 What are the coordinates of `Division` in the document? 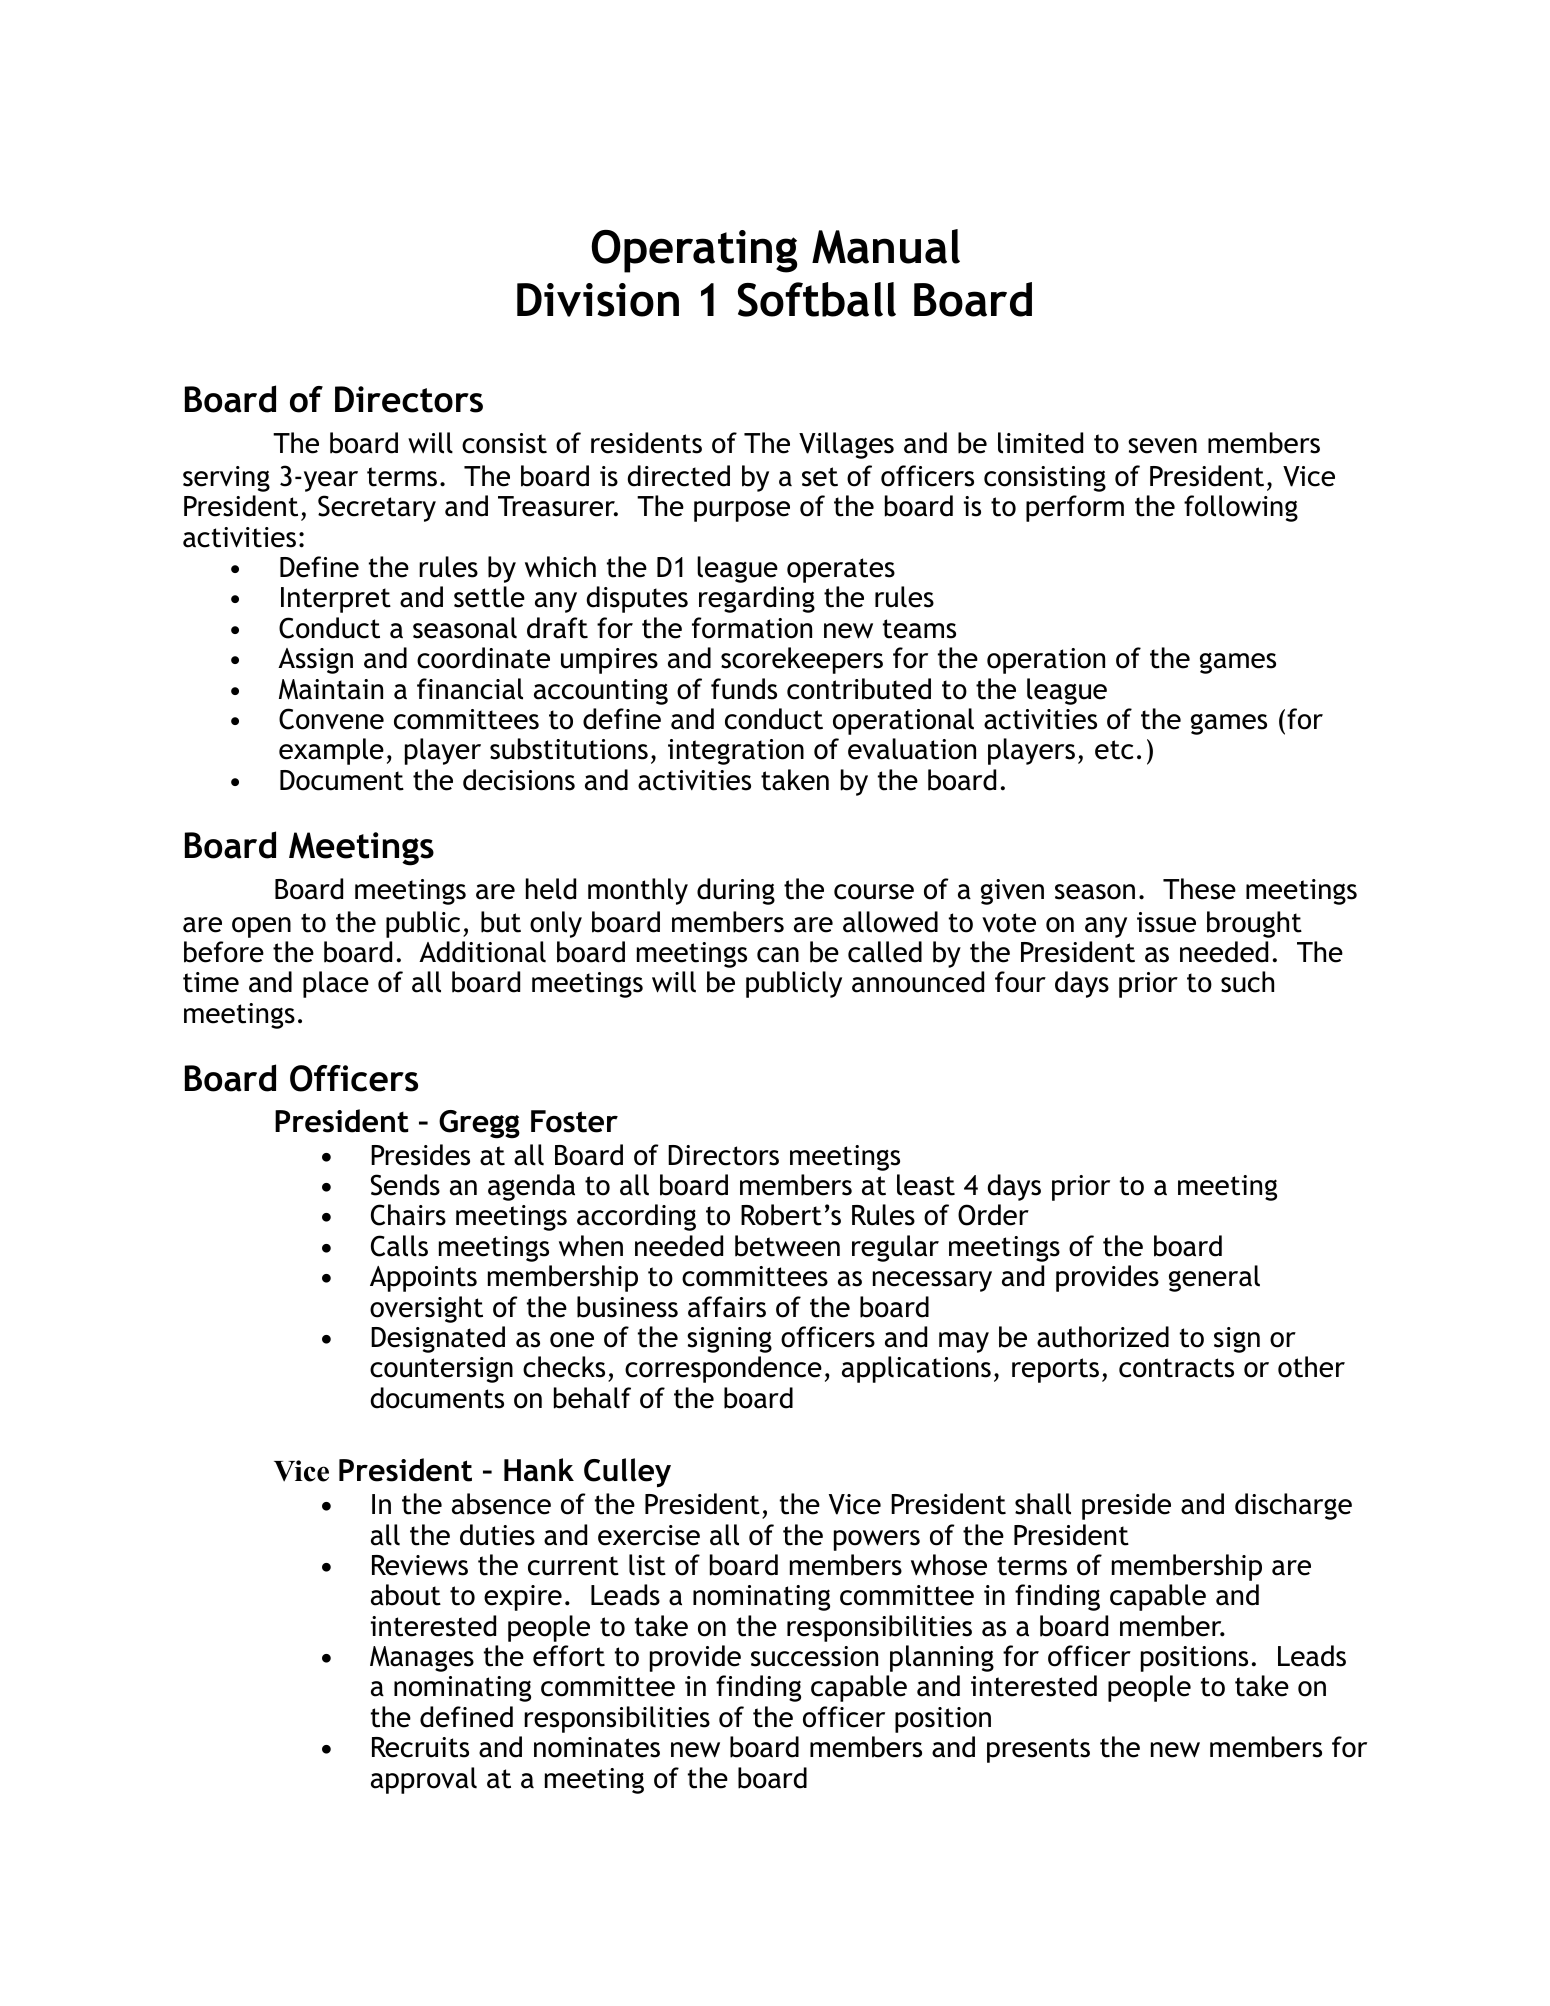 It's located at (598, 300).
